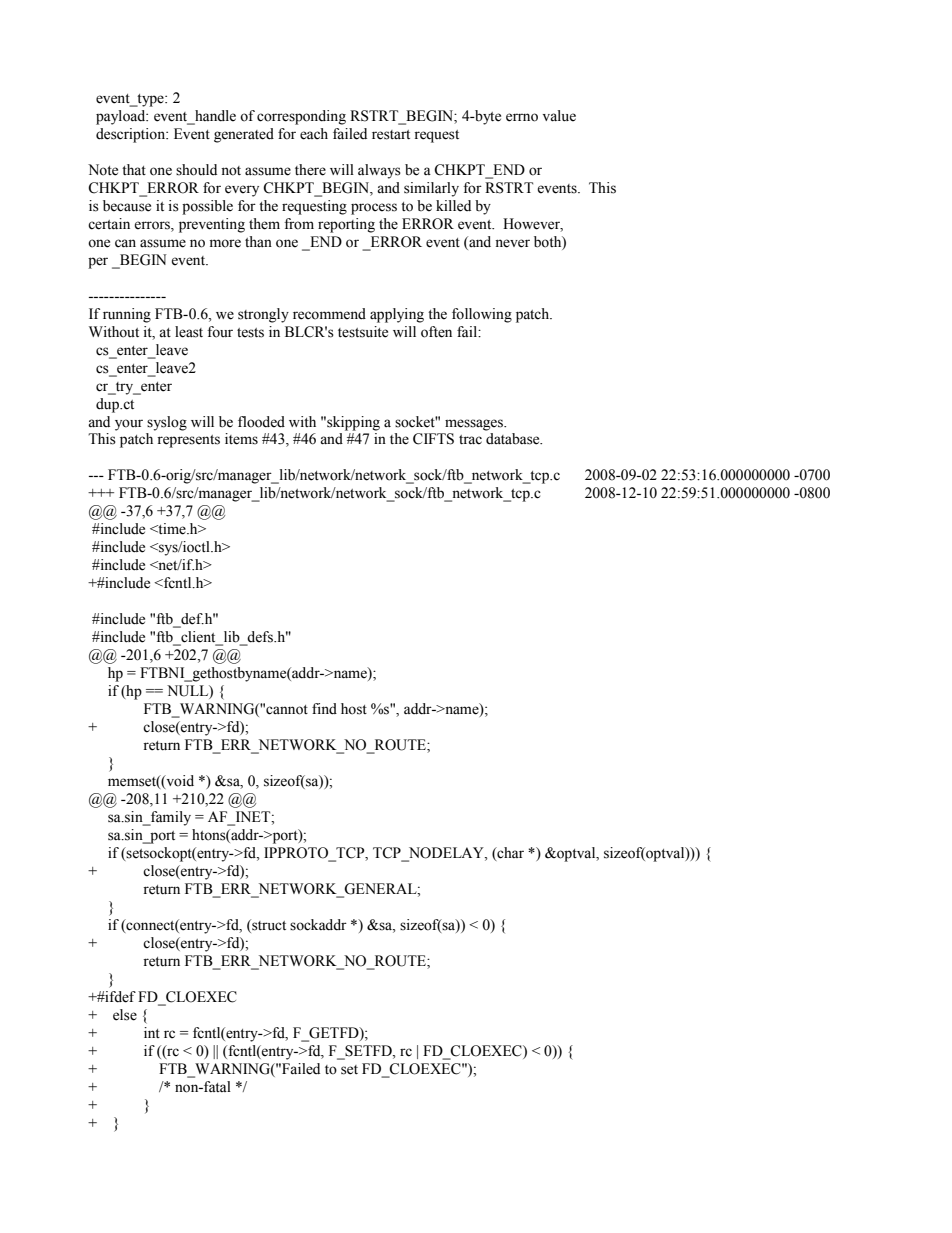 This page has height=1233, width=952. Describe the element at coordinates (188, 441) in the page. I see `represents` at that location.
